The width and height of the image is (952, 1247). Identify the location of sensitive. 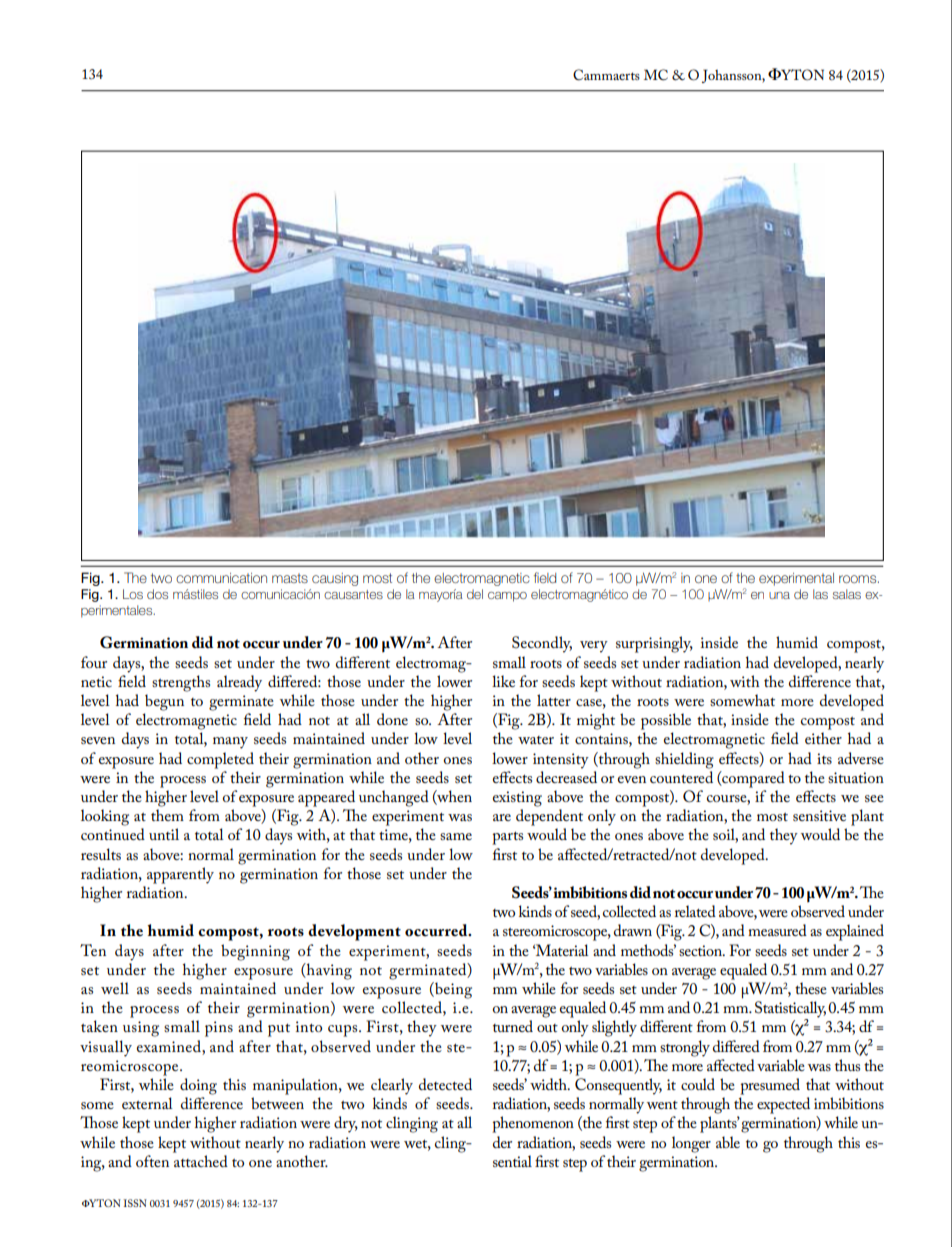
(819, 815).
